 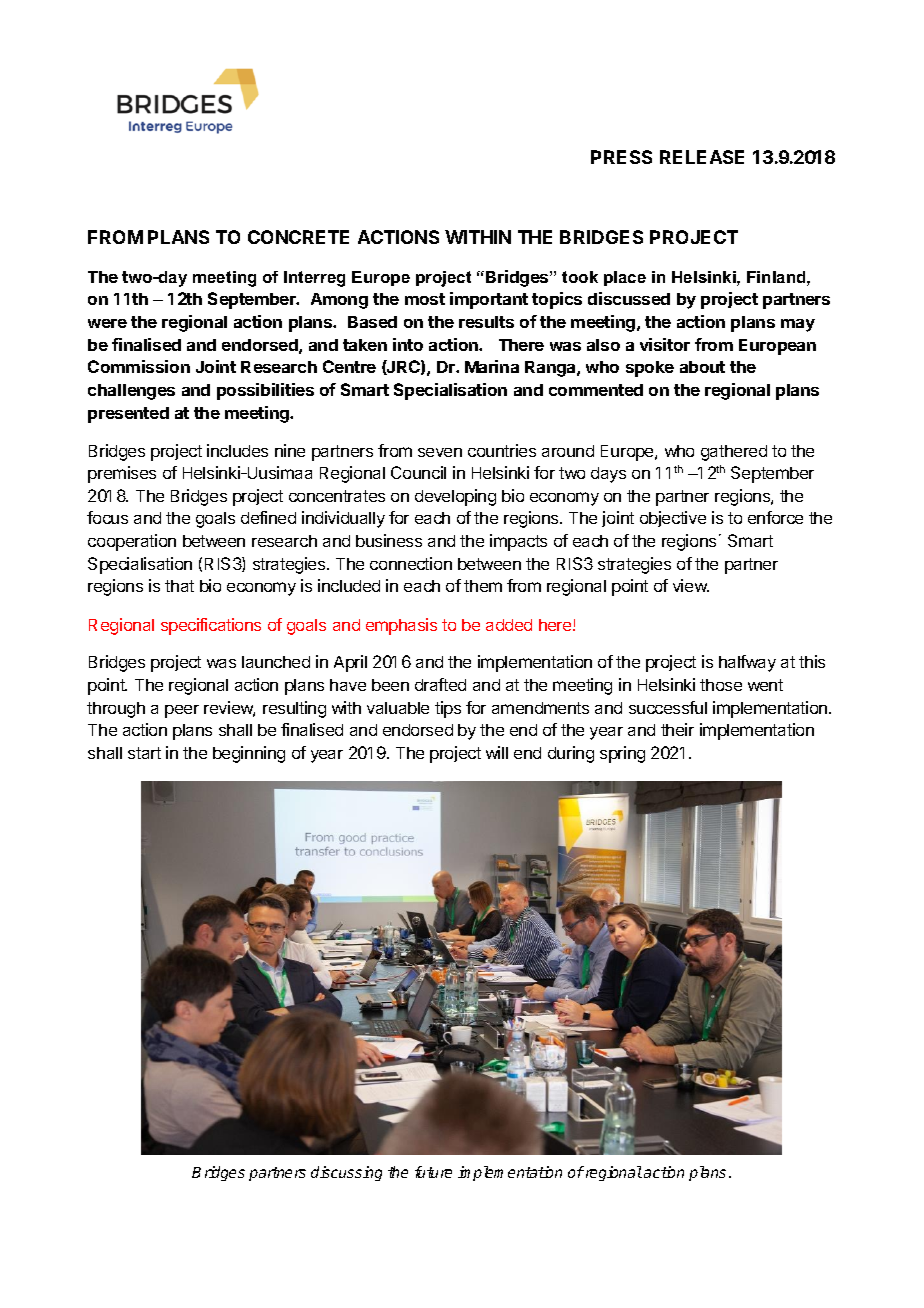 I want to click on start, so click(x=144, y=753).
